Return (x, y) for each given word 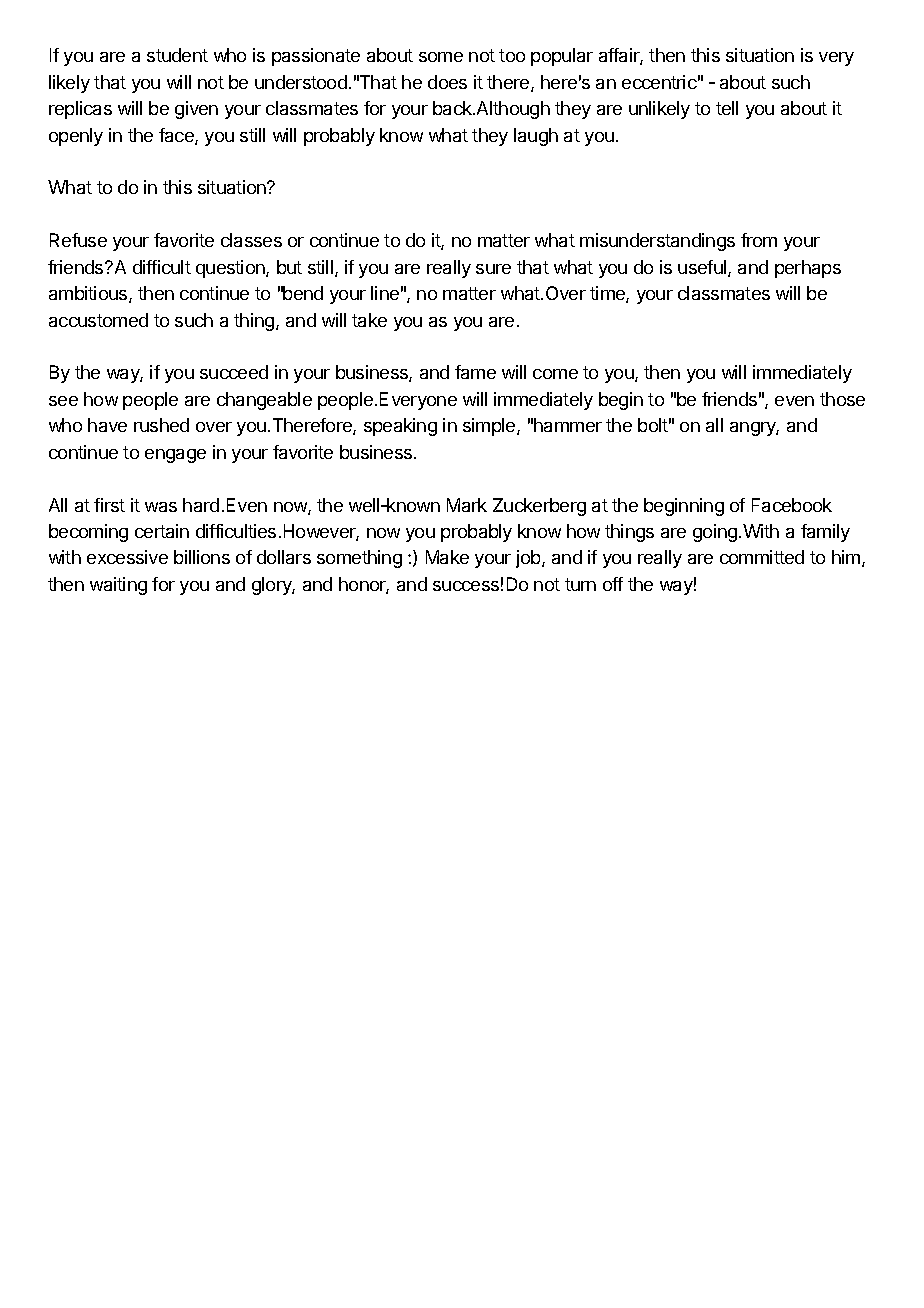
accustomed (98, 320)
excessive (127, 557)
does (447, 82)
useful (703, 268)
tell (727, 108)
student (177, 55)
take (369, 320)
